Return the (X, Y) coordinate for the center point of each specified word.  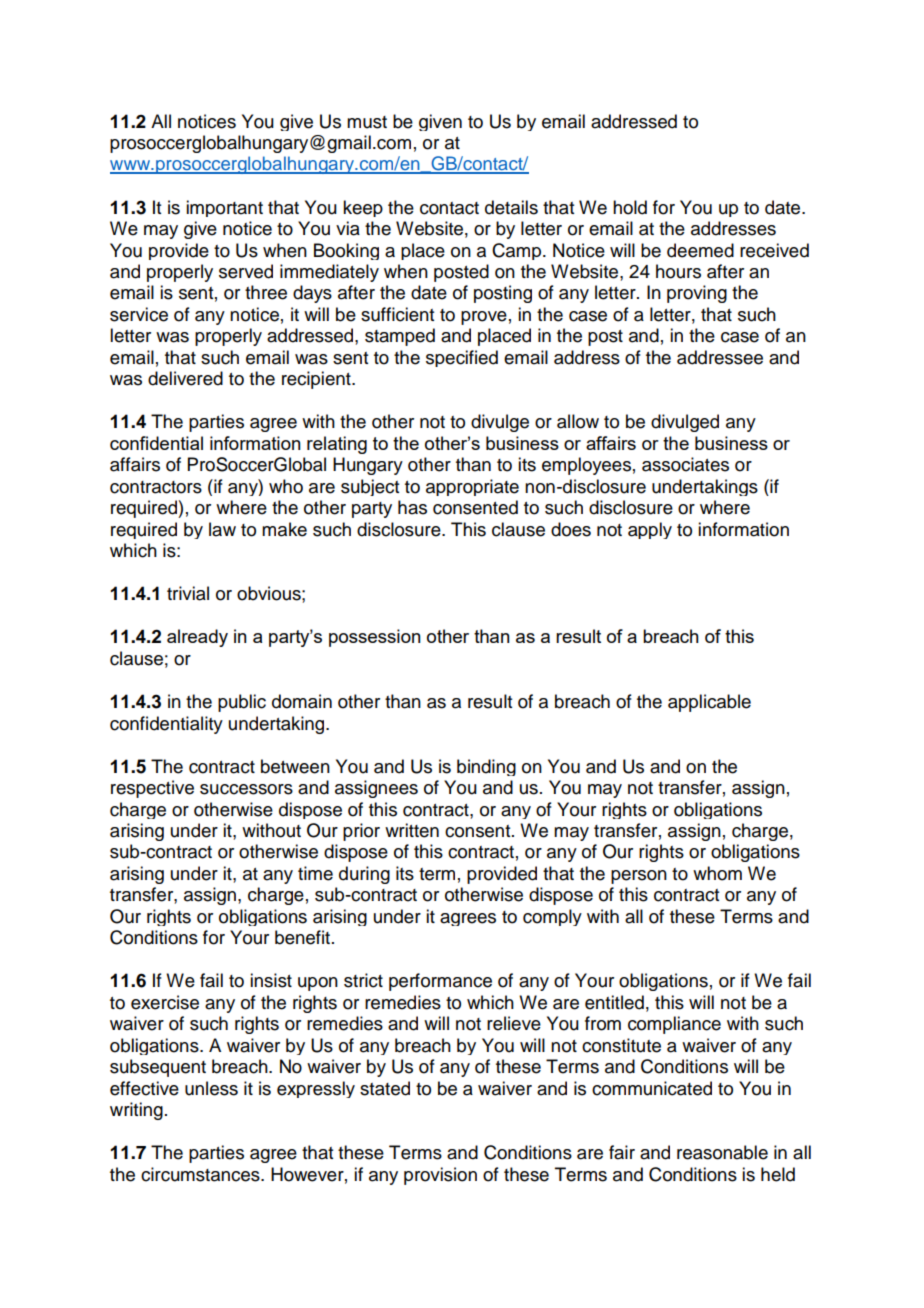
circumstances (201, 1174)
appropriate (472, 487)
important (224, 208)
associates (685, 464)
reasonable (722, 1152)
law (222, 529)
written (412, 830)
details (511, 207)
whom (717, 873)
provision (440, 1176)
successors (246, 789)
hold (630, 207)
